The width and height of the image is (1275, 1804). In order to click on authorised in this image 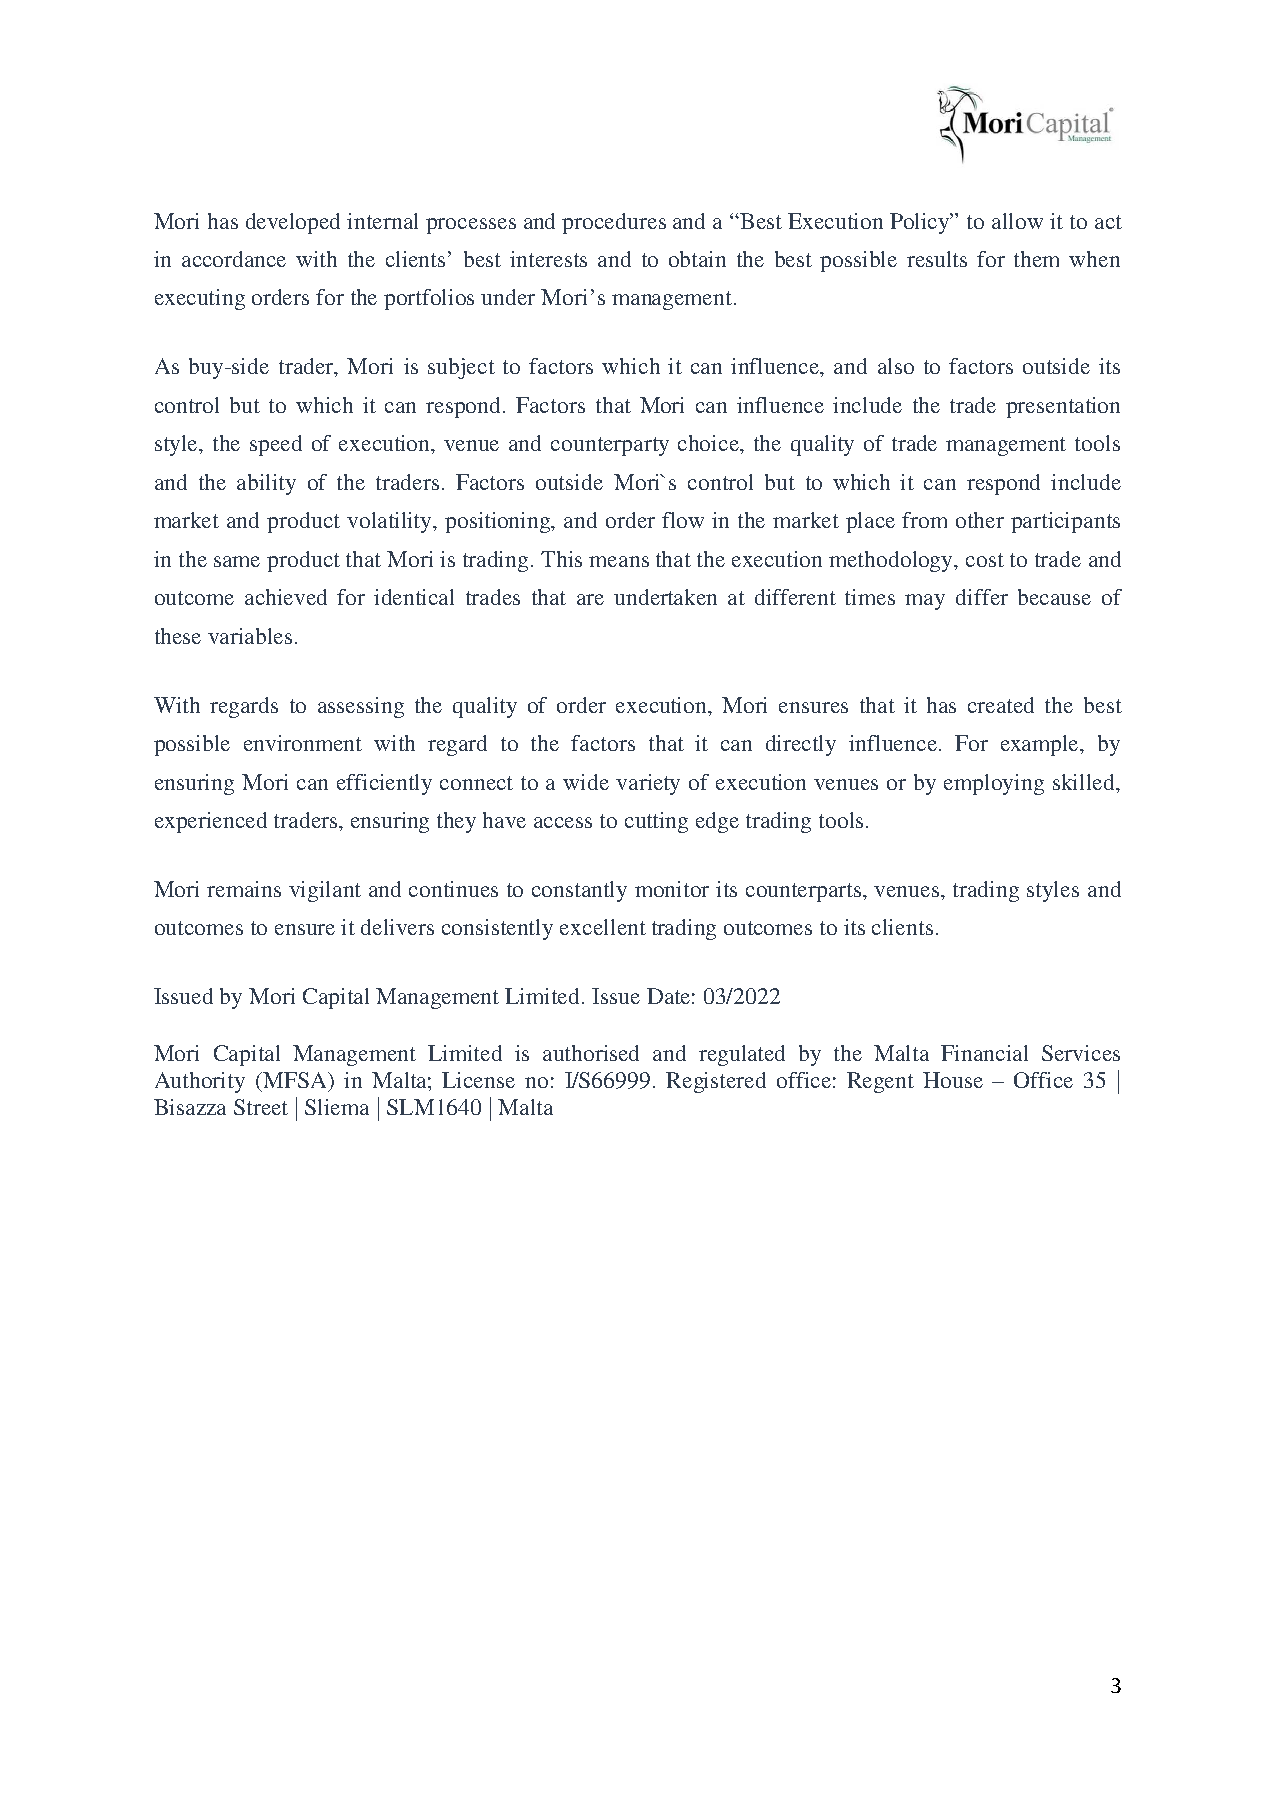, I will do `click(591, 1053)`.
